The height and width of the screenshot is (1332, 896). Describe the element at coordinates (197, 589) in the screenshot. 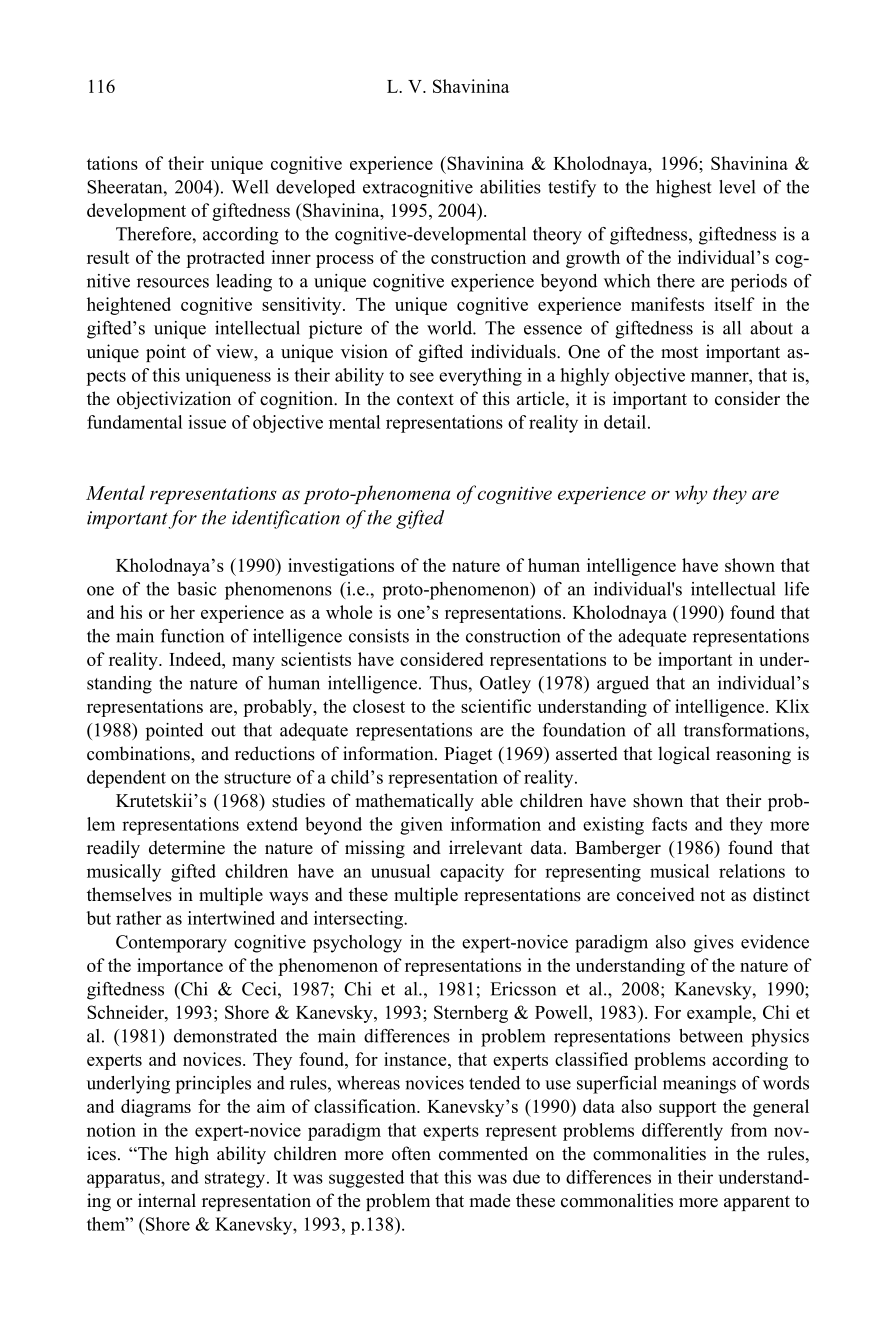

I see `basic` at that location.
